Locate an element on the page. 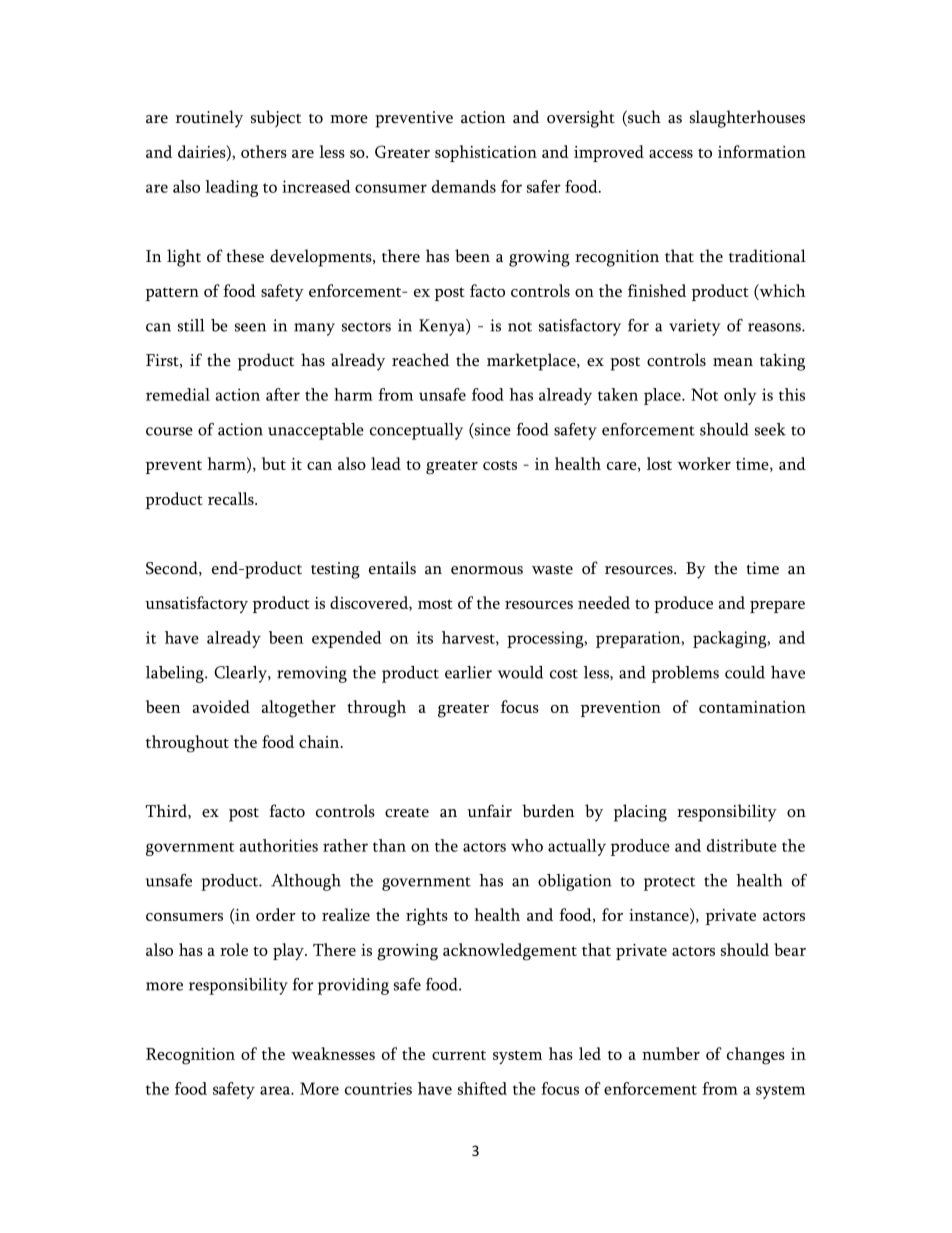 This image has width=952, height=1233. after is located at coordinates (283, 394).
